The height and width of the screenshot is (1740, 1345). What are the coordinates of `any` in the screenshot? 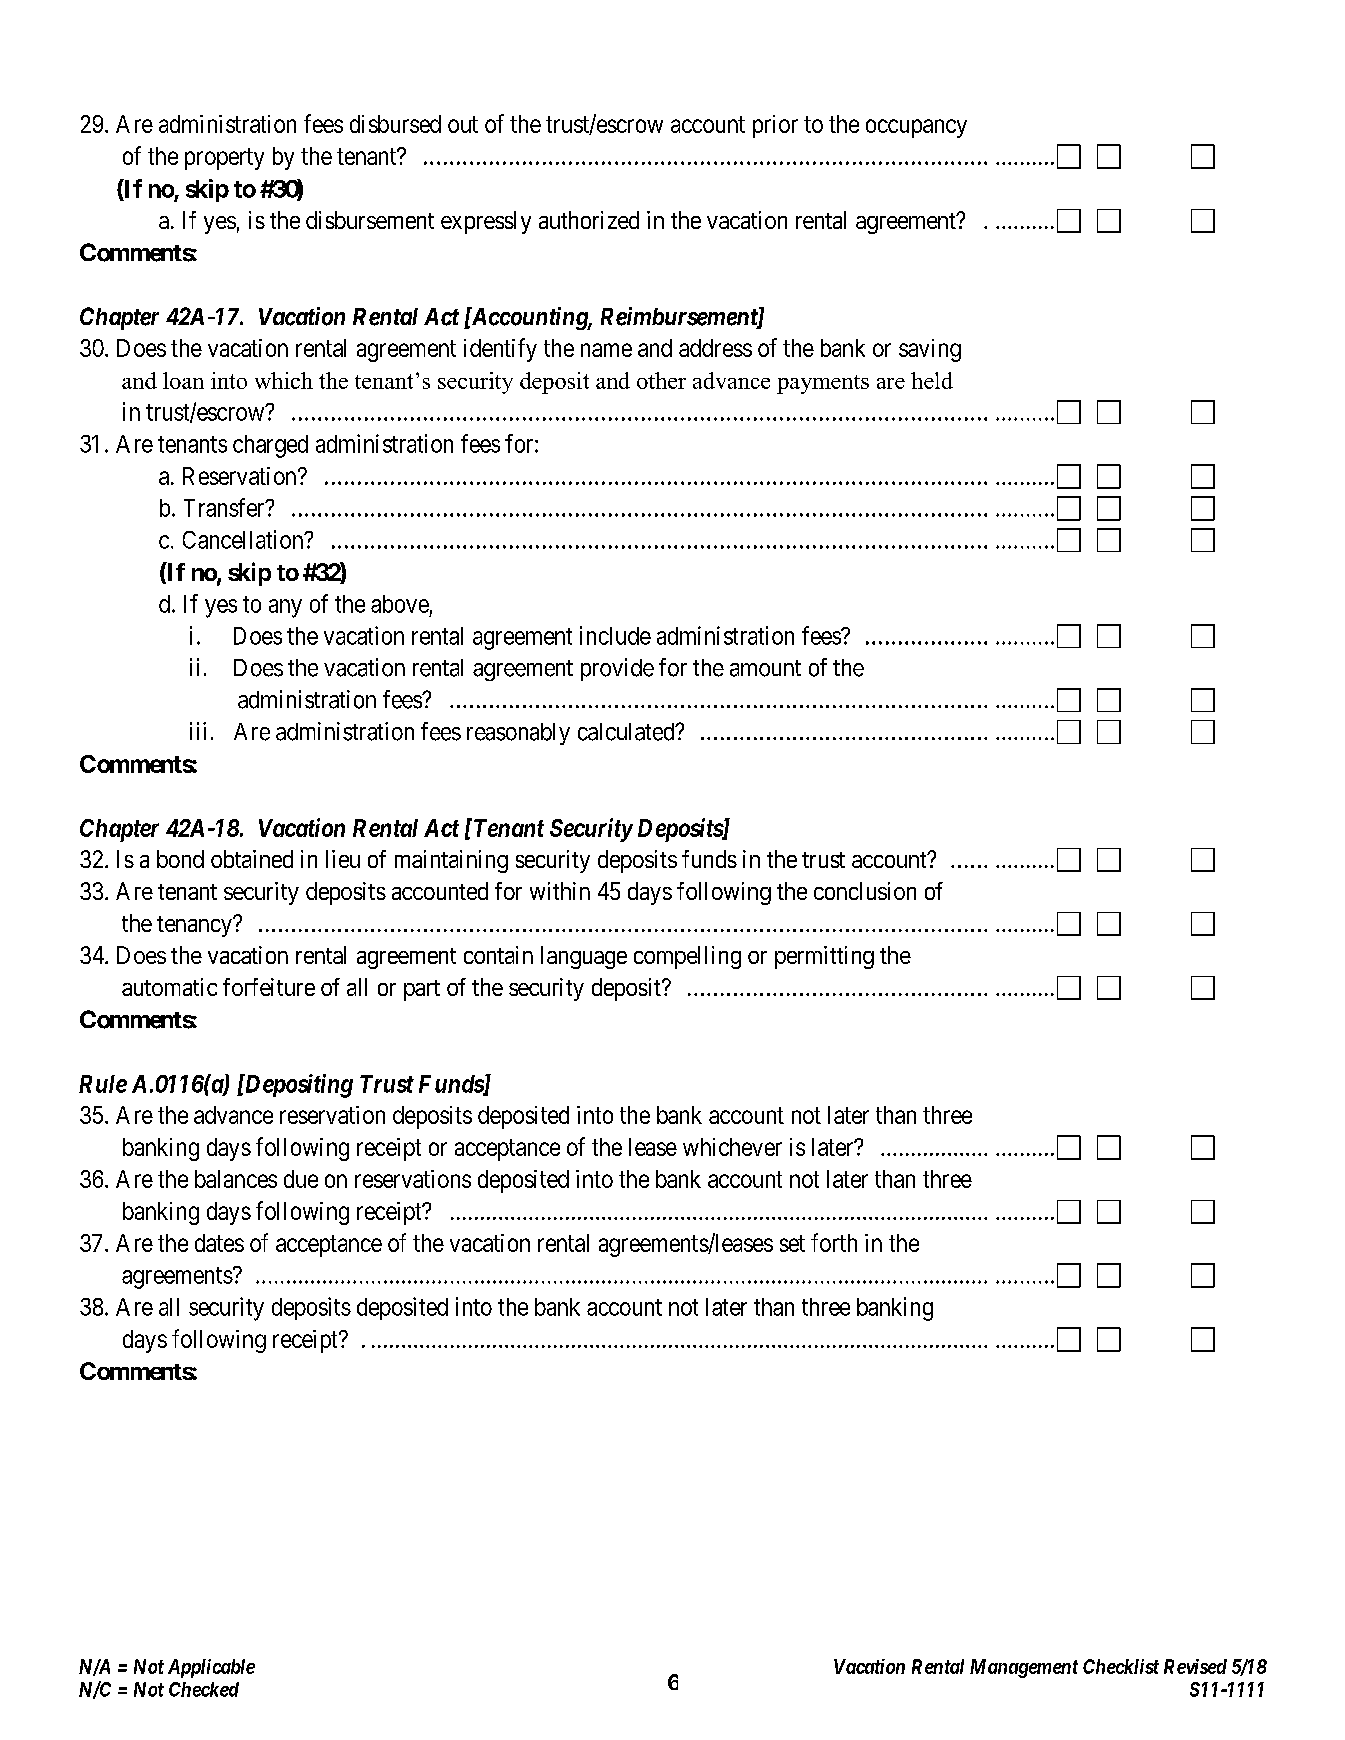 It's located at (285, 608).
